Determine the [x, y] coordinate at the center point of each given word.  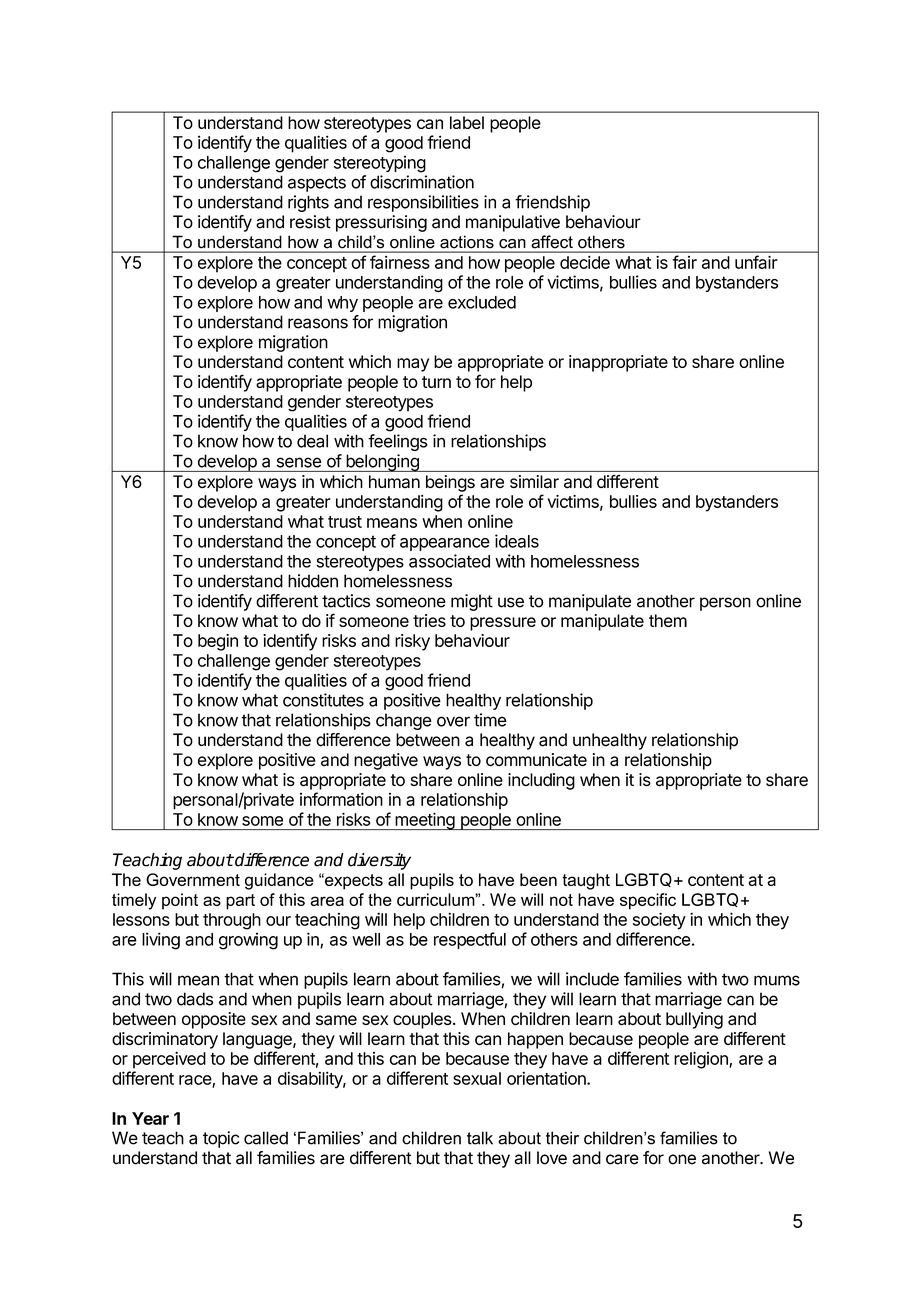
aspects [317, 184]
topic [221, 1139]
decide [585, 262]
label [467, 122]
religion [702, 1060]
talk [480, 1138]
